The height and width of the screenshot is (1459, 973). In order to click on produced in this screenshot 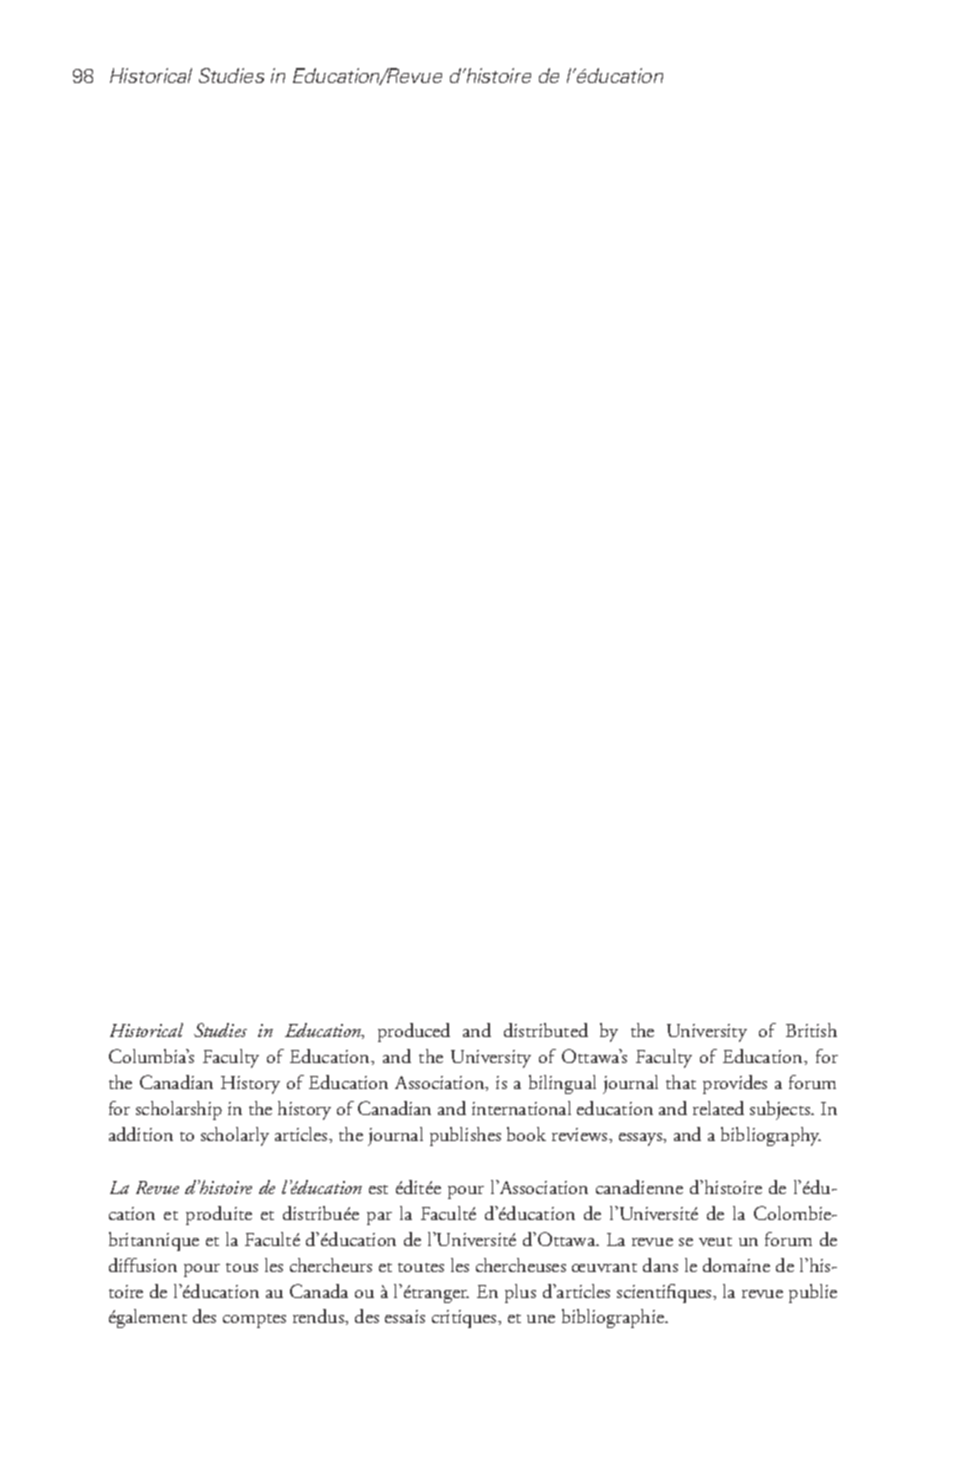, I will do `click(414, 1032)`.
